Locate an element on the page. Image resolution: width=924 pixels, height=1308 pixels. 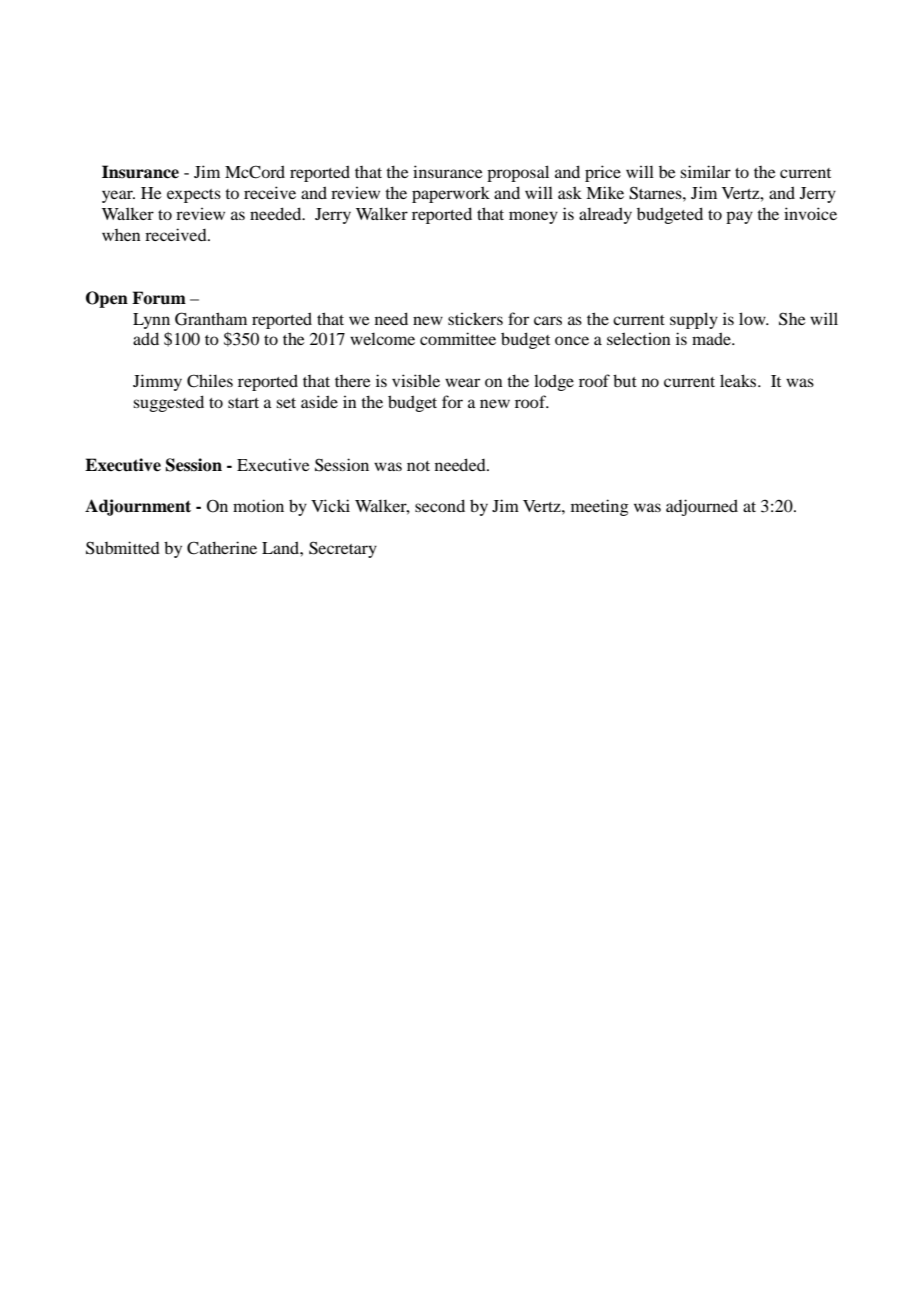
suggested is located at coordinates (168, 403).
